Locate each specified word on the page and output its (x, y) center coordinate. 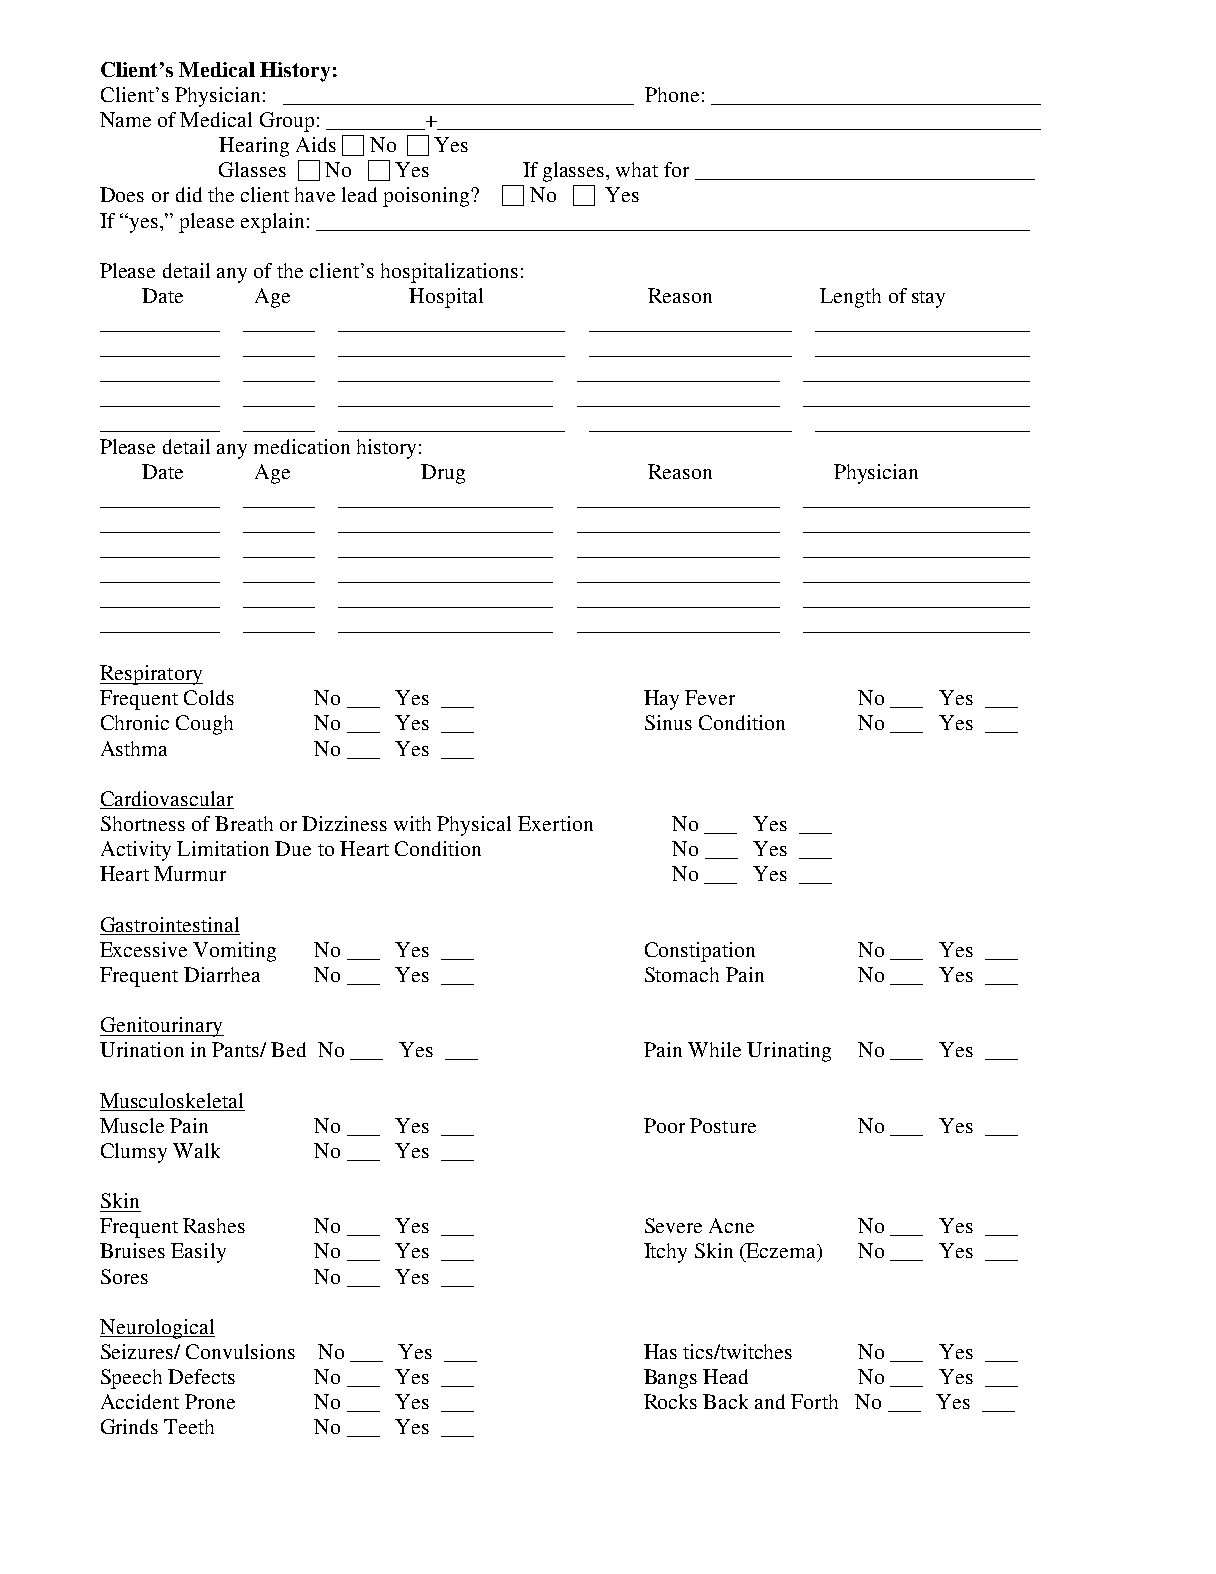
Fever (710, 697)
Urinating (789, 1052)
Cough (204, 725)
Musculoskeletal (171, 1100)
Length (850, 298)
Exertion (555, 823)
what (637, 169)
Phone (672, 94)
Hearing (254, 147)
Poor (664, 1125)
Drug (443, 474)
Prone (210, 1401)
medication (302, 446)
